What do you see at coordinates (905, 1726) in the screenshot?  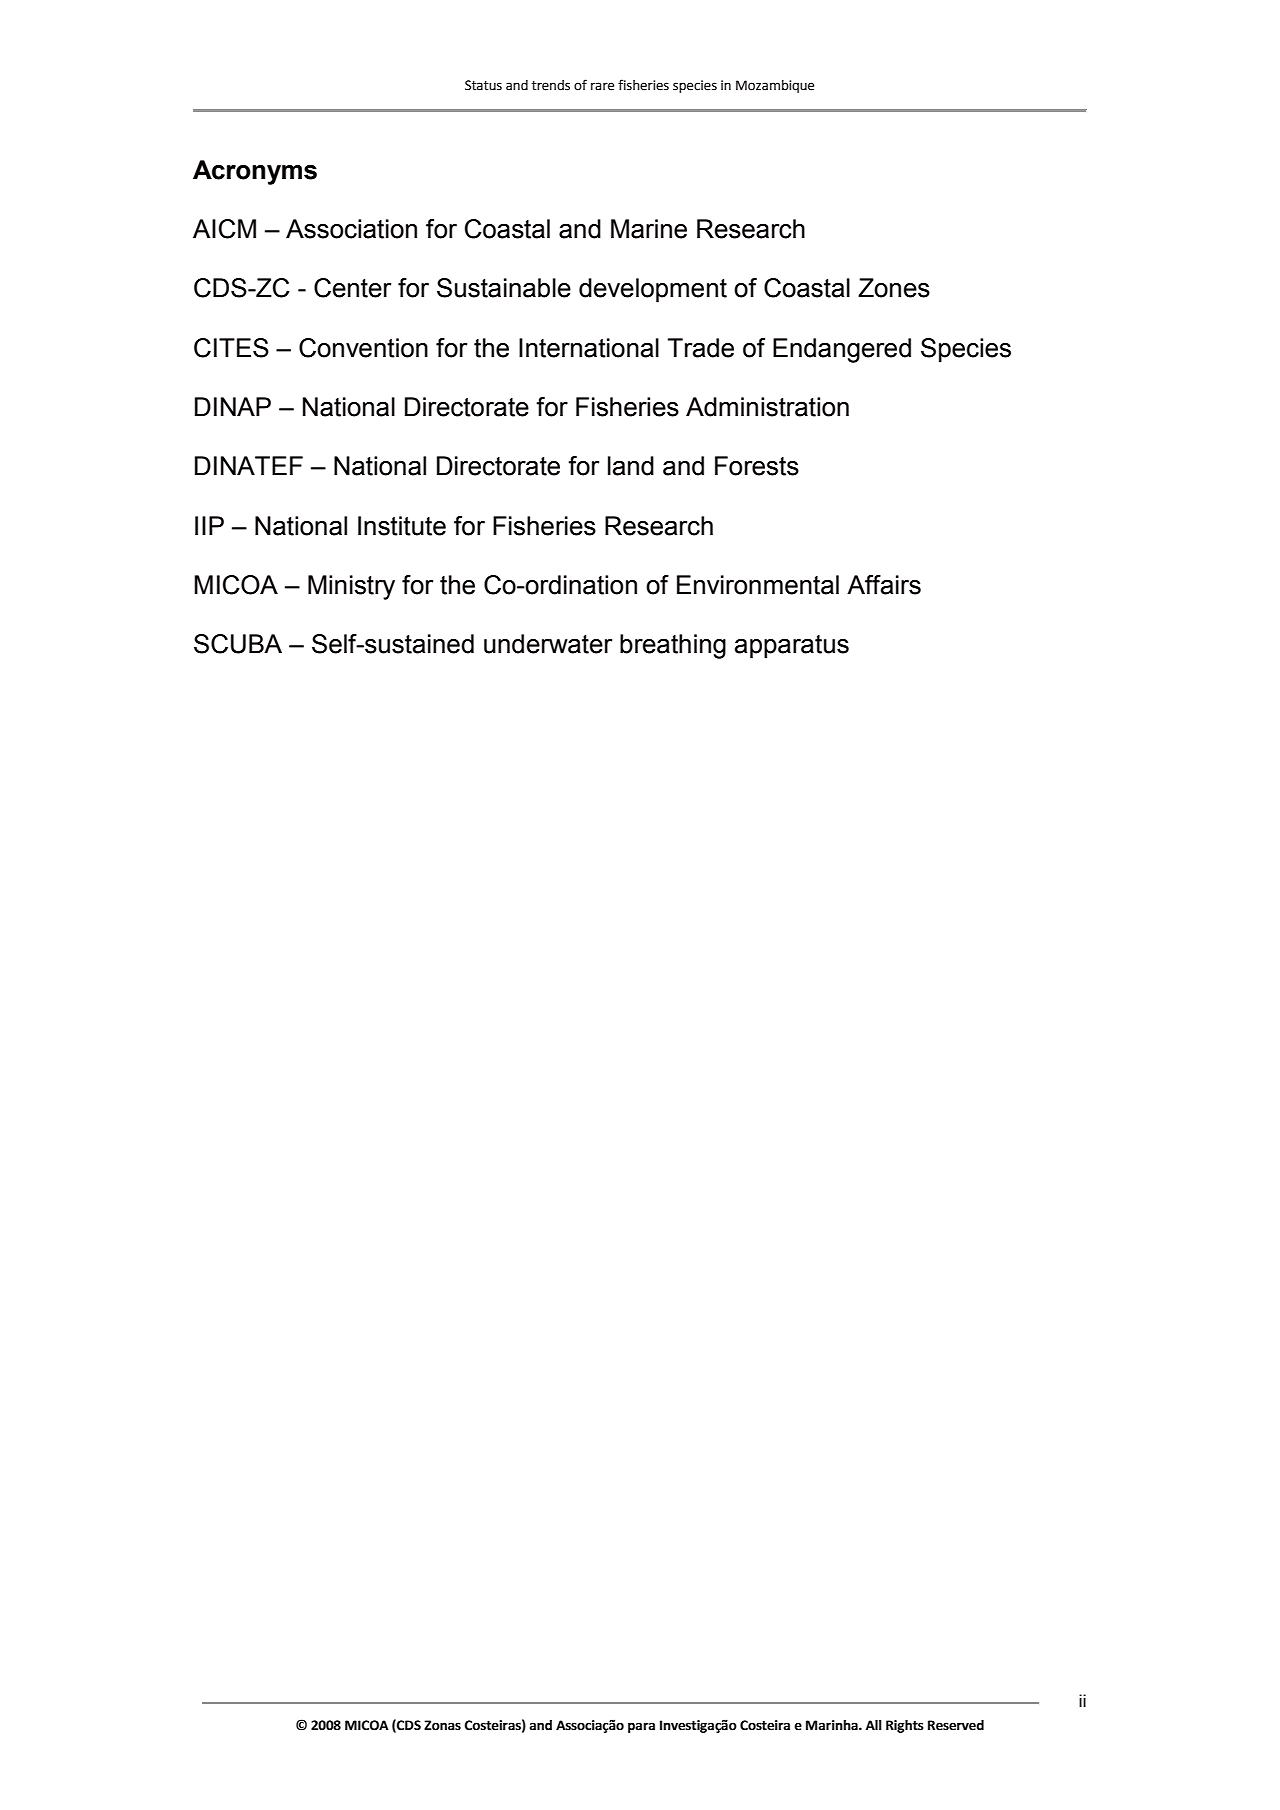 I see `Rights` at bounding box center [905, 1726].
